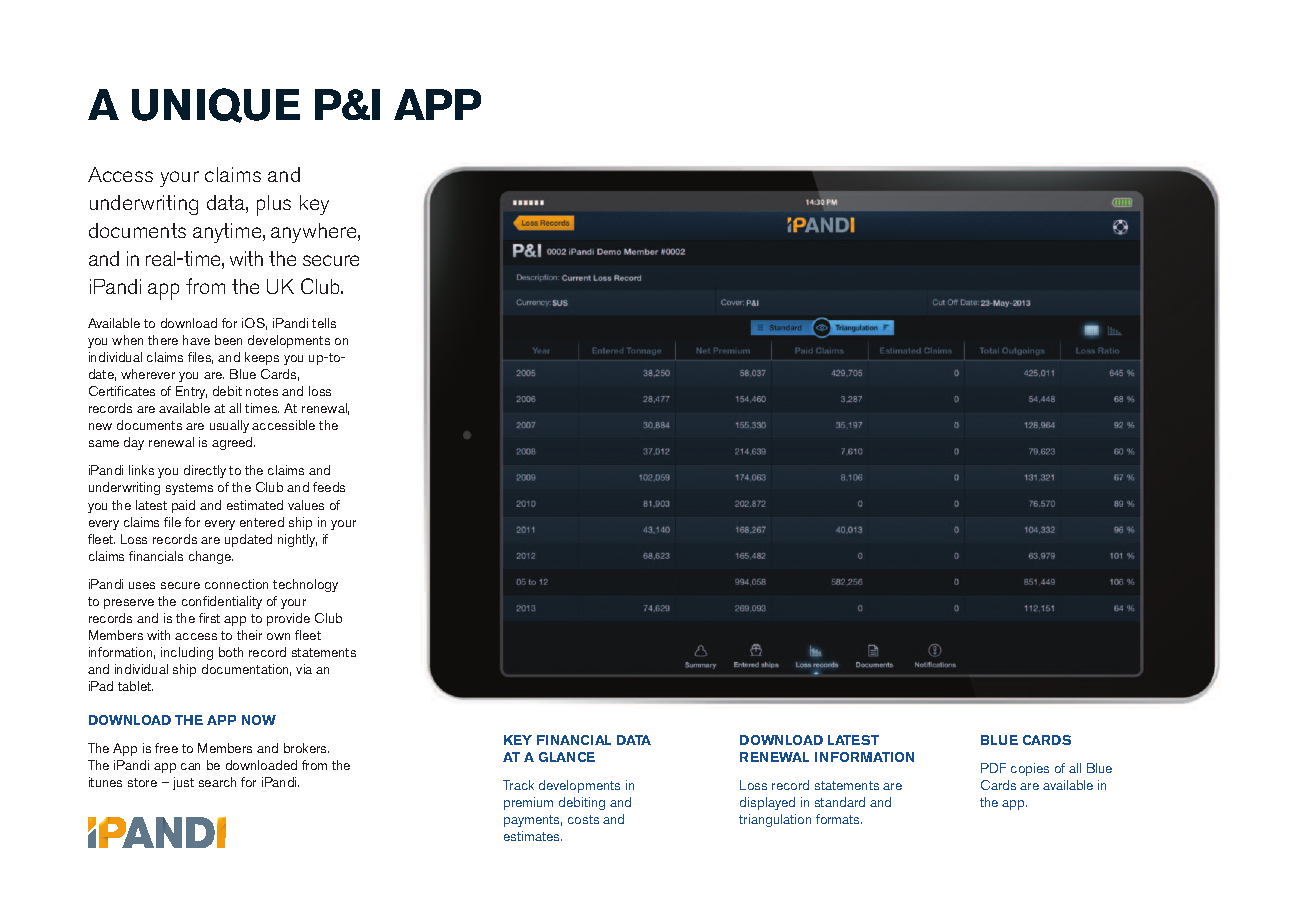 Image resolution: width=1308 pixels, height=924 pixels. Describe the element at coordinates (274, 205) in the screenshot. I see `plus` at that location.
